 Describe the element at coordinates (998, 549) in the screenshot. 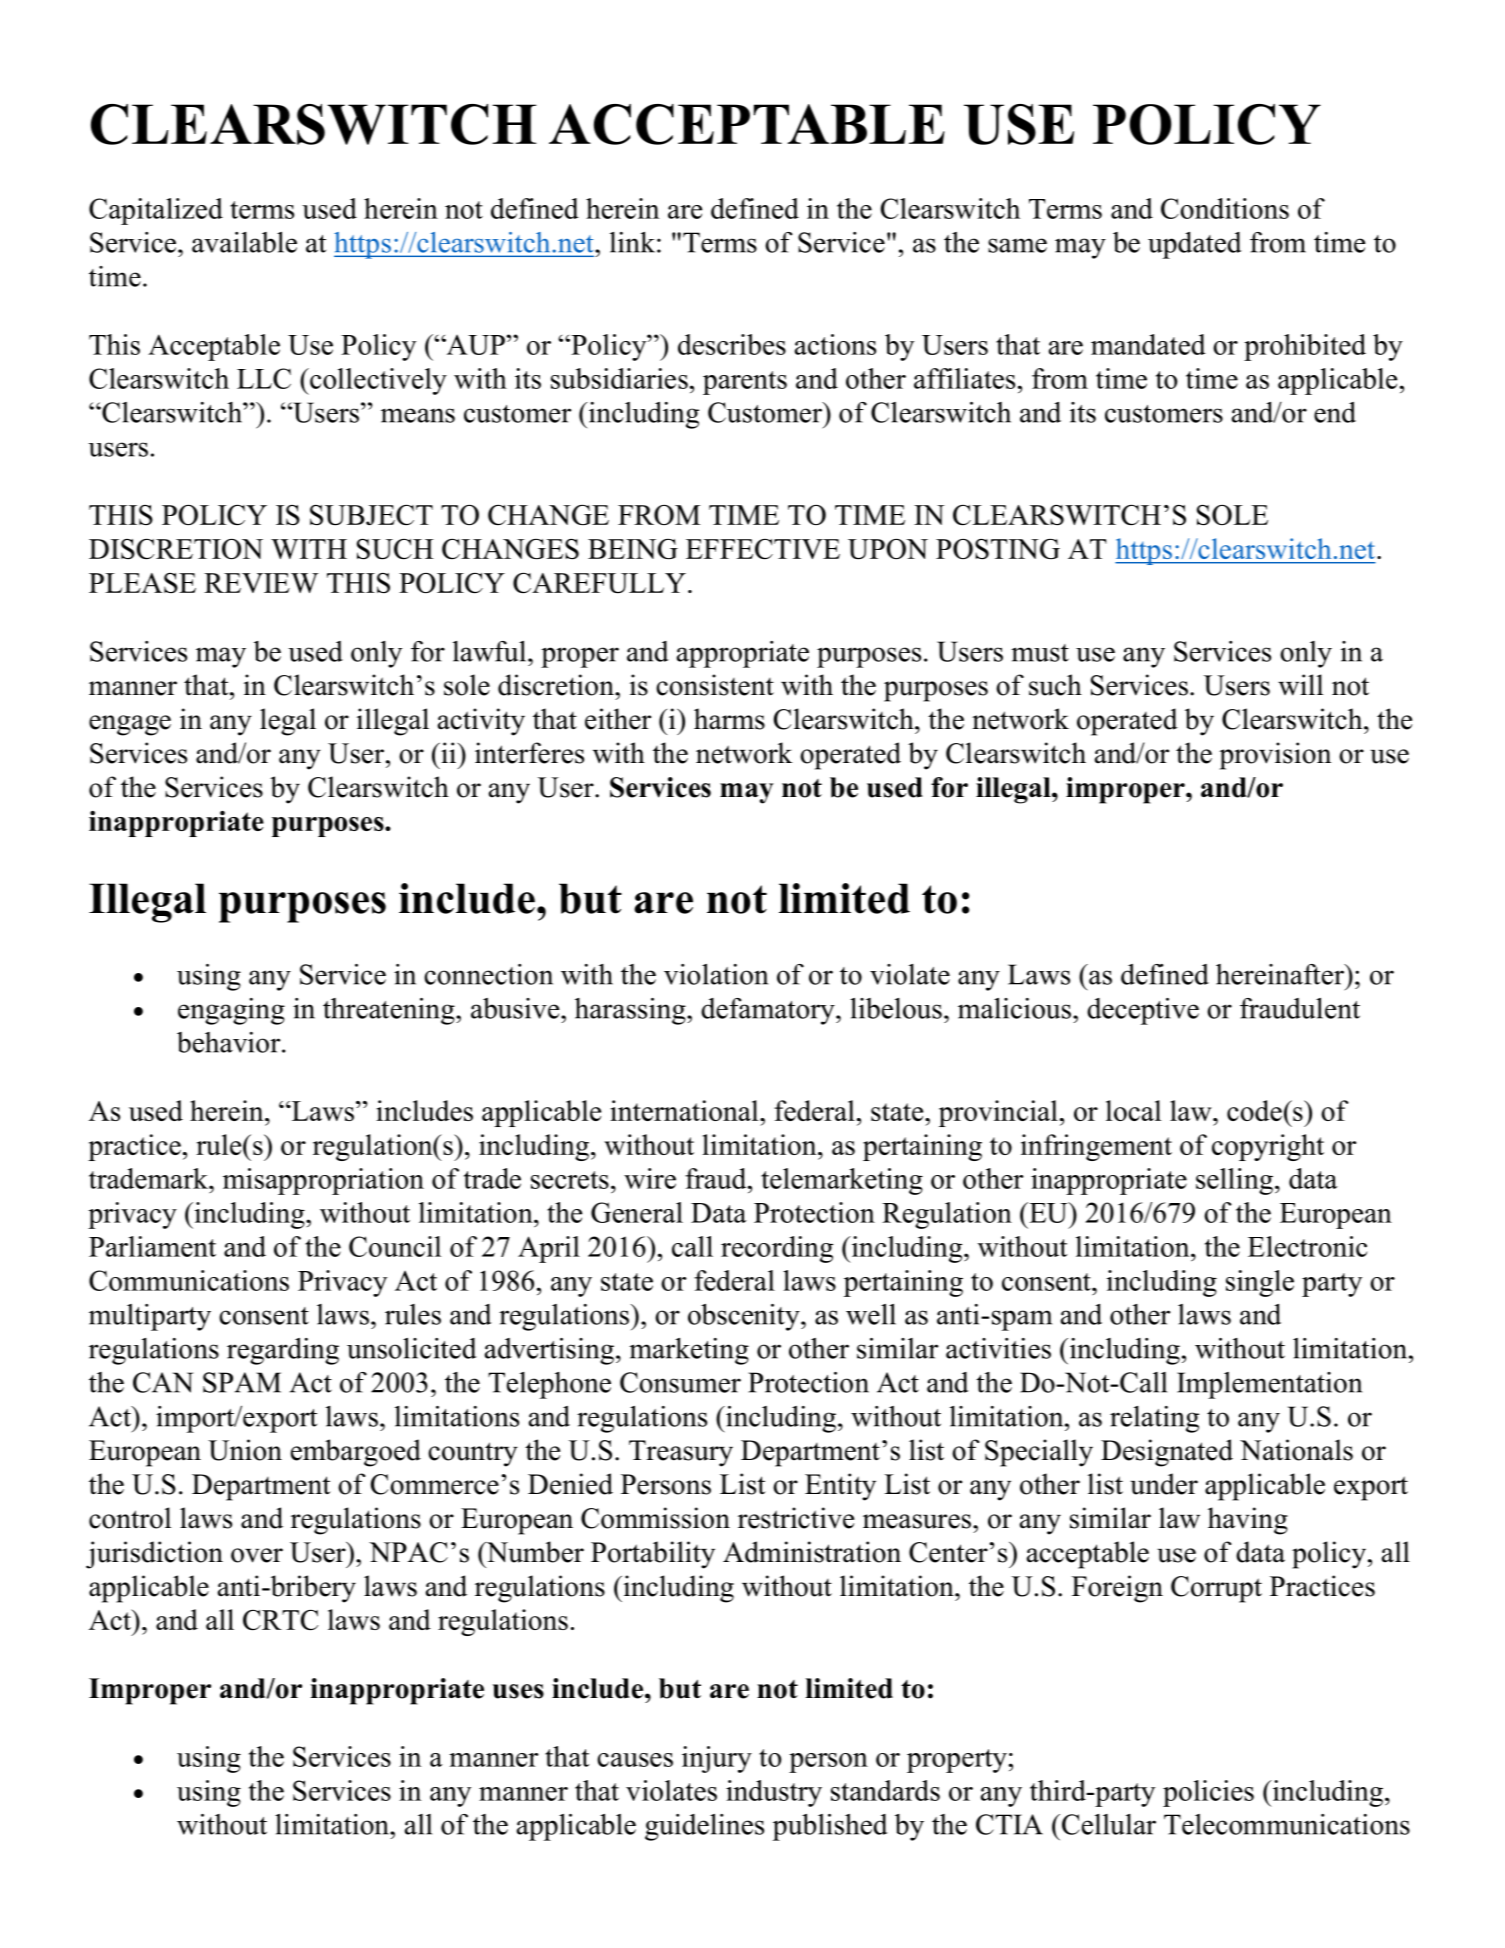

I see `POSTING` at that location.
